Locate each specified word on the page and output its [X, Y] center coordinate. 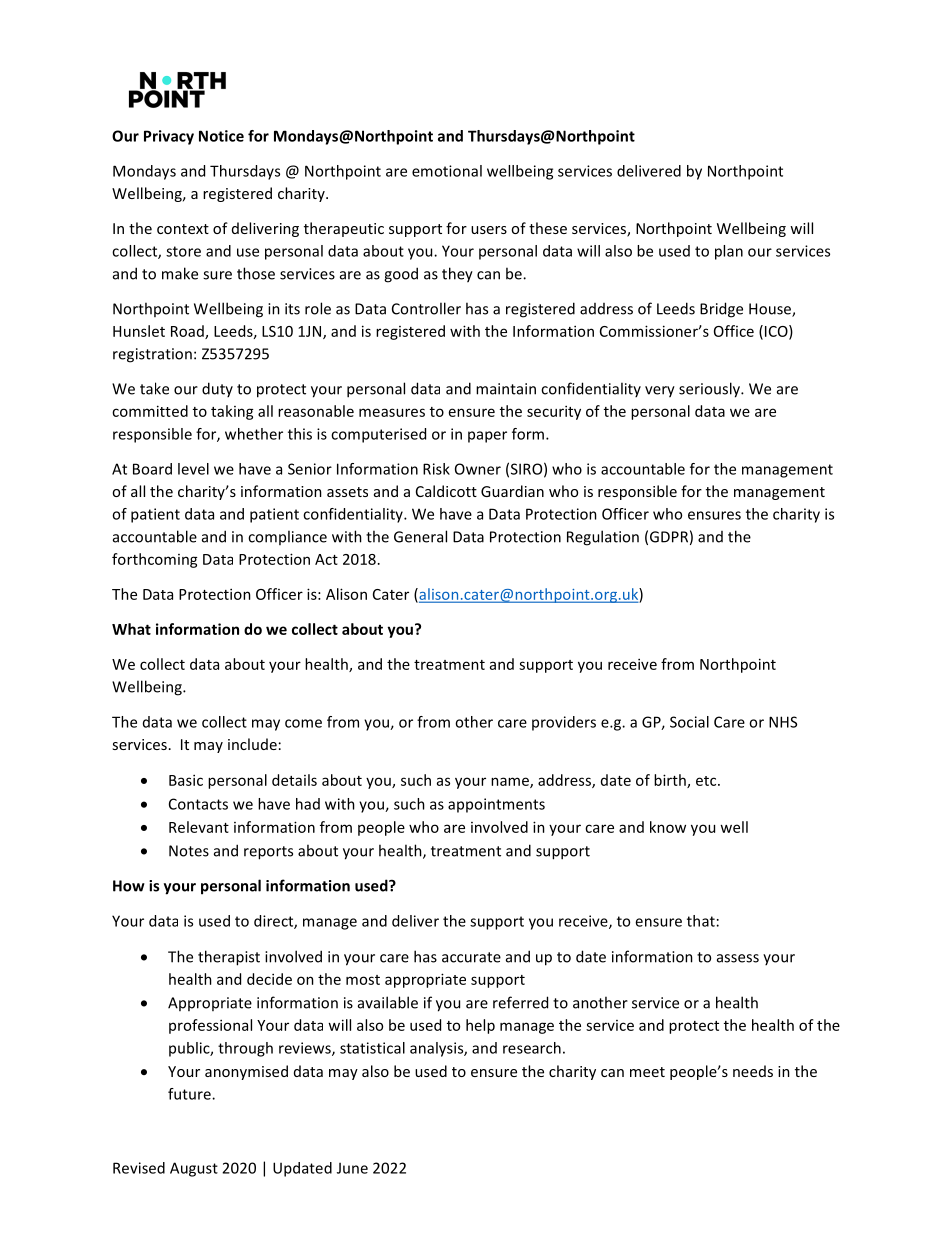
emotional [447, 171]
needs [753, 1071]
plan [729, 252]
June [352, 1168]
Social [689, 722]
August [194, 1169]
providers [564, 723]
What [131, 629]
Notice [221, 136]
